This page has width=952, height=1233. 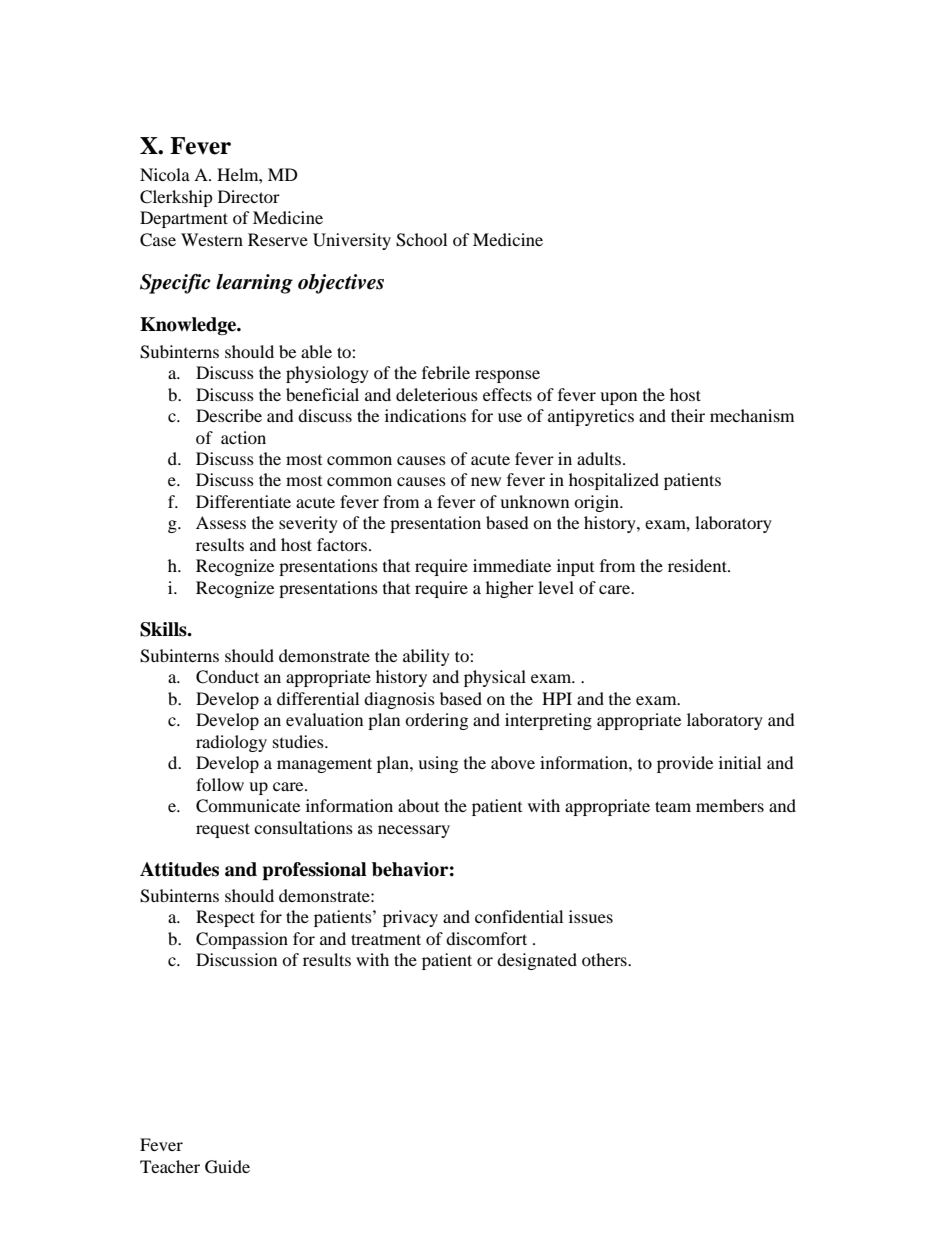 I want to click on Guide, so click(x=227, y=1167).
